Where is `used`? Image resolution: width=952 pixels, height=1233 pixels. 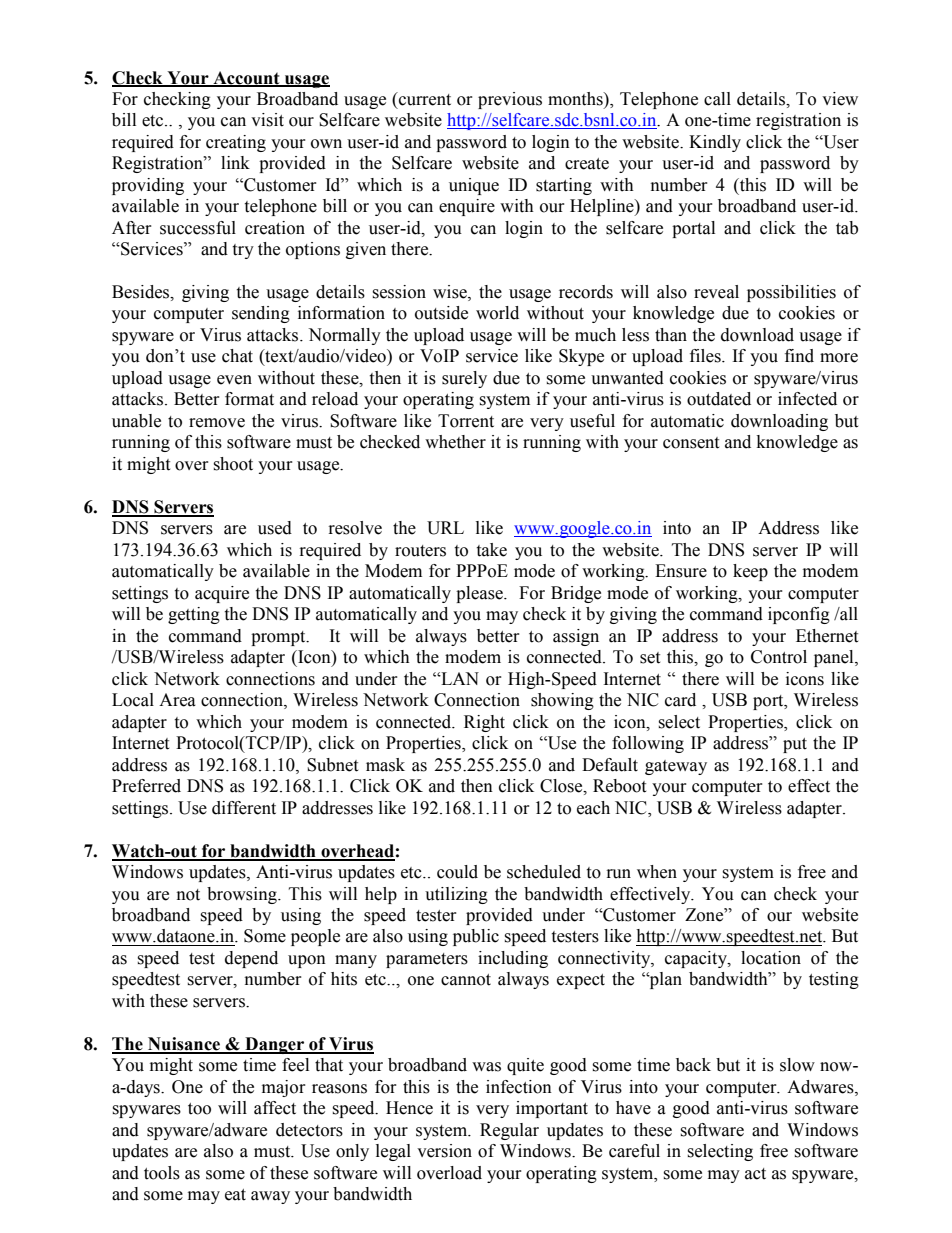
used is located at coordinates (275, 528).
